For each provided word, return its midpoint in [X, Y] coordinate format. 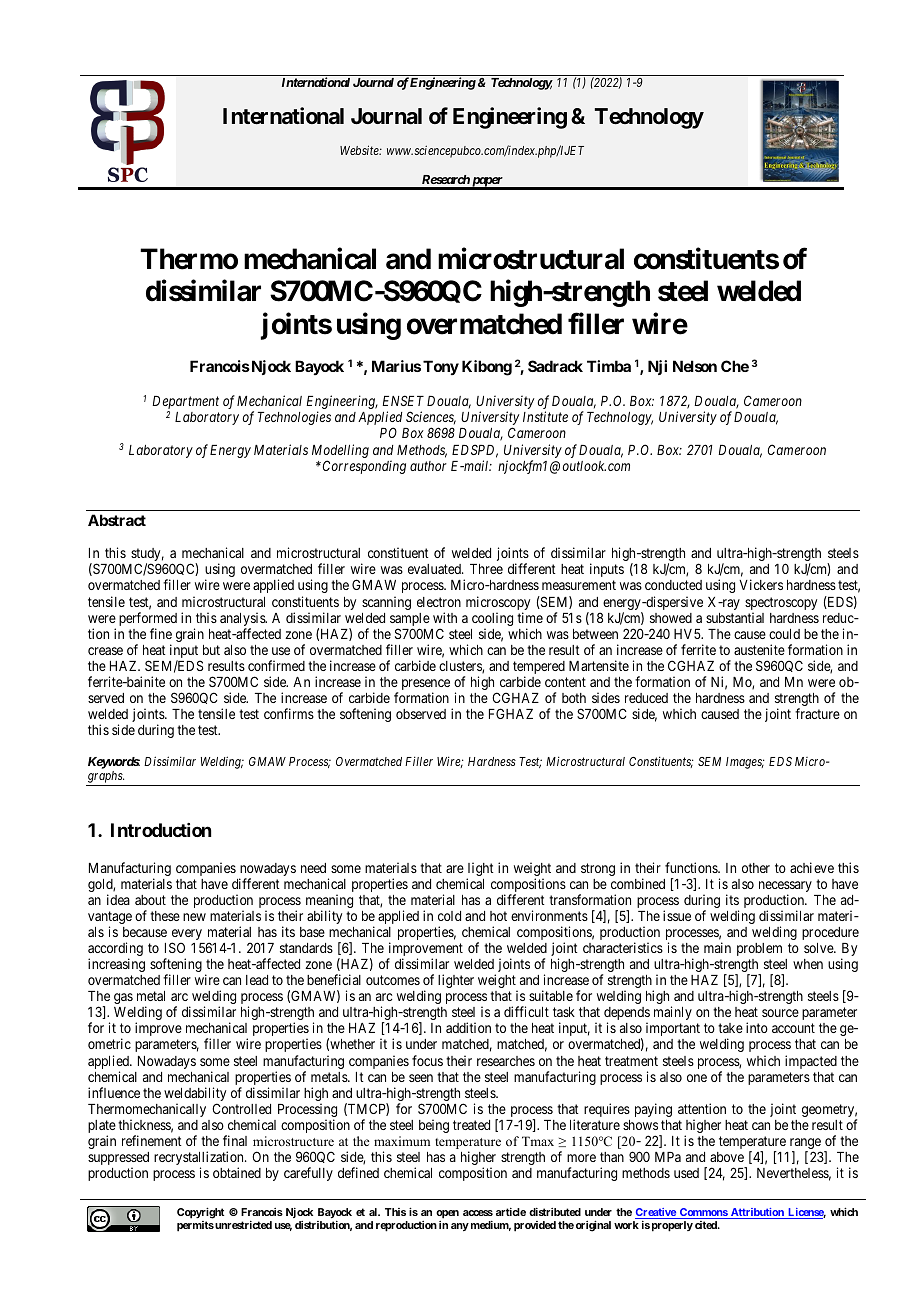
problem [759, 949]
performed [148, 620]
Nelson [695, 366]
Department [185, 404]
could [784, 634]
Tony [441, 367]
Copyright [200, 1213]
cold [449, 916]
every [187, 936]
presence [426, 686]
